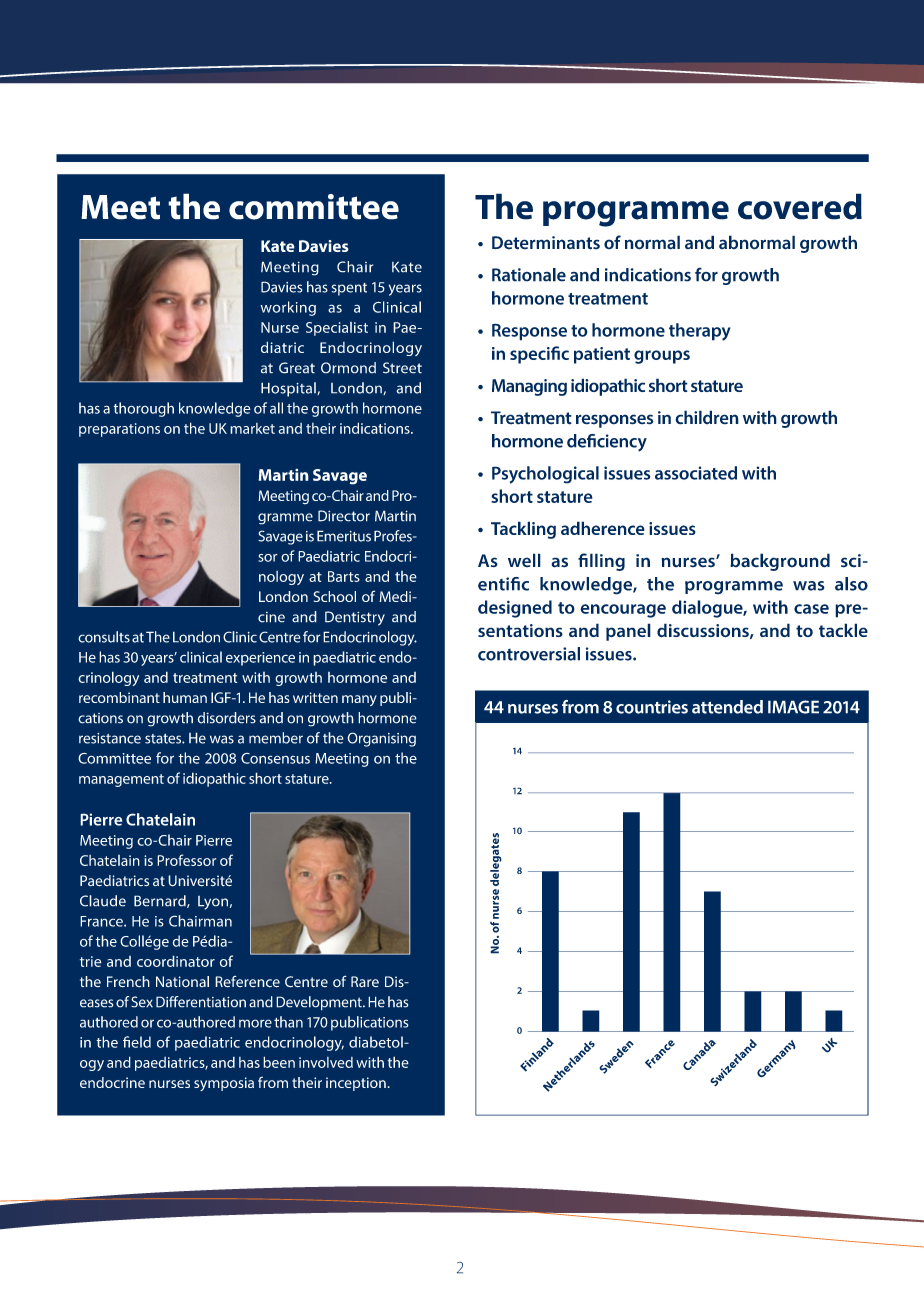  Describe the element at coordinates (224, 1084) in the image. I see `symposia` at that location.
